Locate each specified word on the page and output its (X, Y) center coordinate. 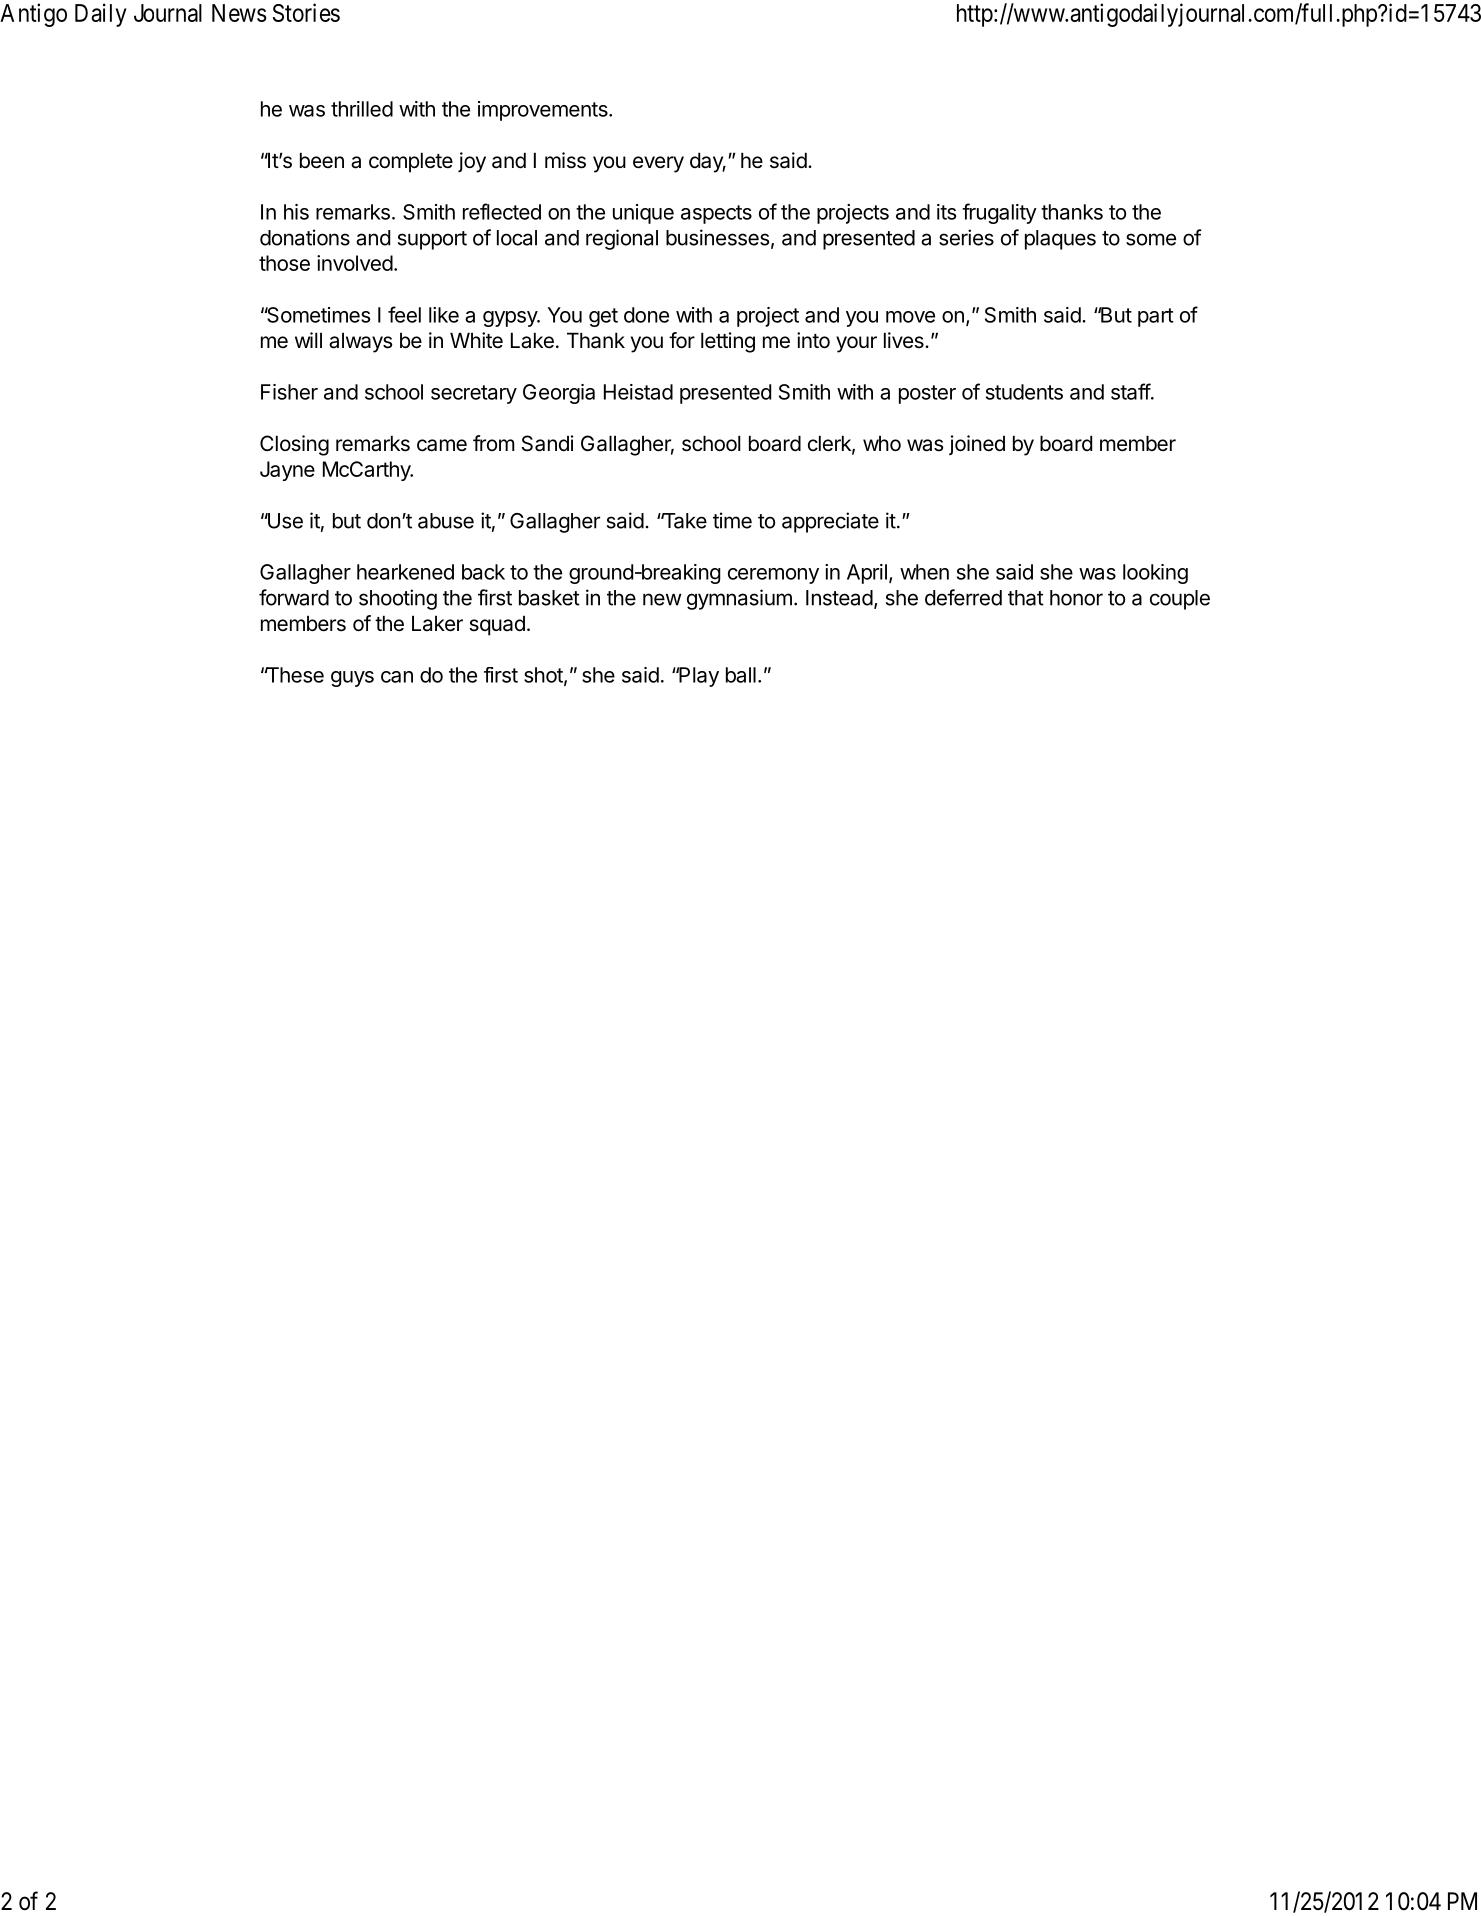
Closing (294, 445)
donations (305, 237)
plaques (1060, 240)
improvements (544, 111)
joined (977, 445)
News (239, 13)
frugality (999, 213)
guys (352, 679)
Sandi (548, 443)
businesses (717, 237)
